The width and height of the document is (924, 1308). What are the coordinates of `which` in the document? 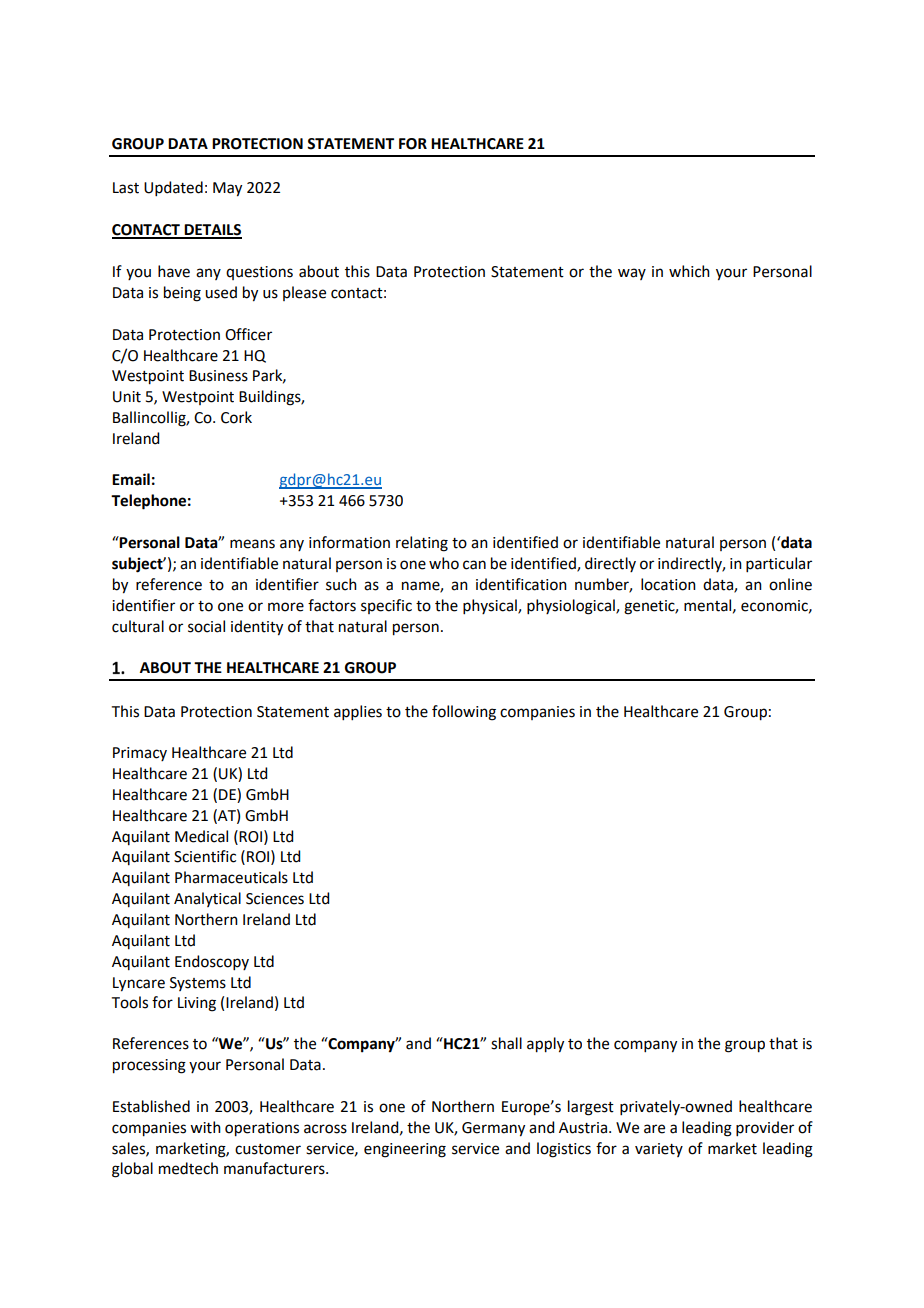 It's located at (689, 271).
